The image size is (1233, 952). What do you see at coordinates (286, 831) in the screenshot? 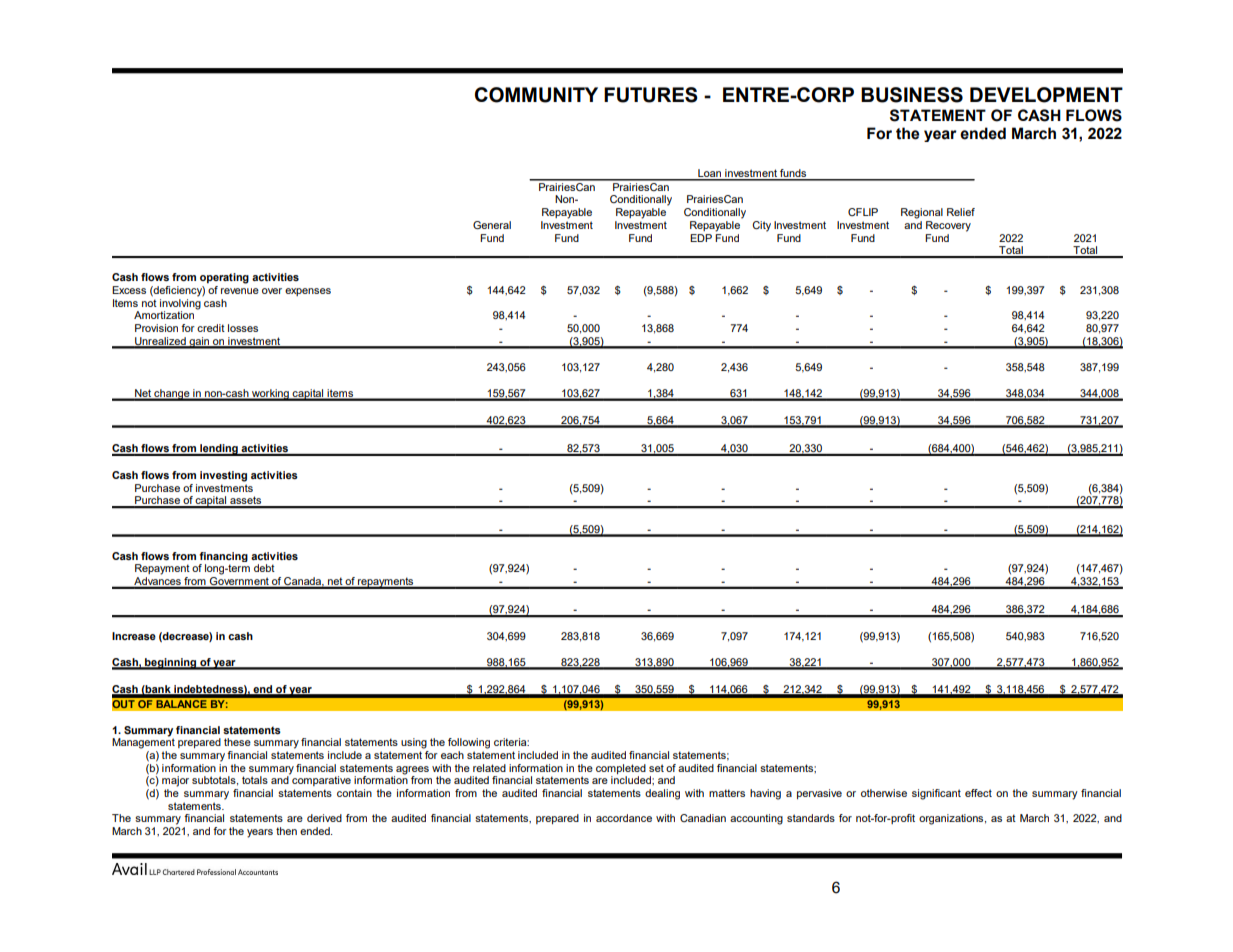
I see `then` at bounding box center [286, 831].
